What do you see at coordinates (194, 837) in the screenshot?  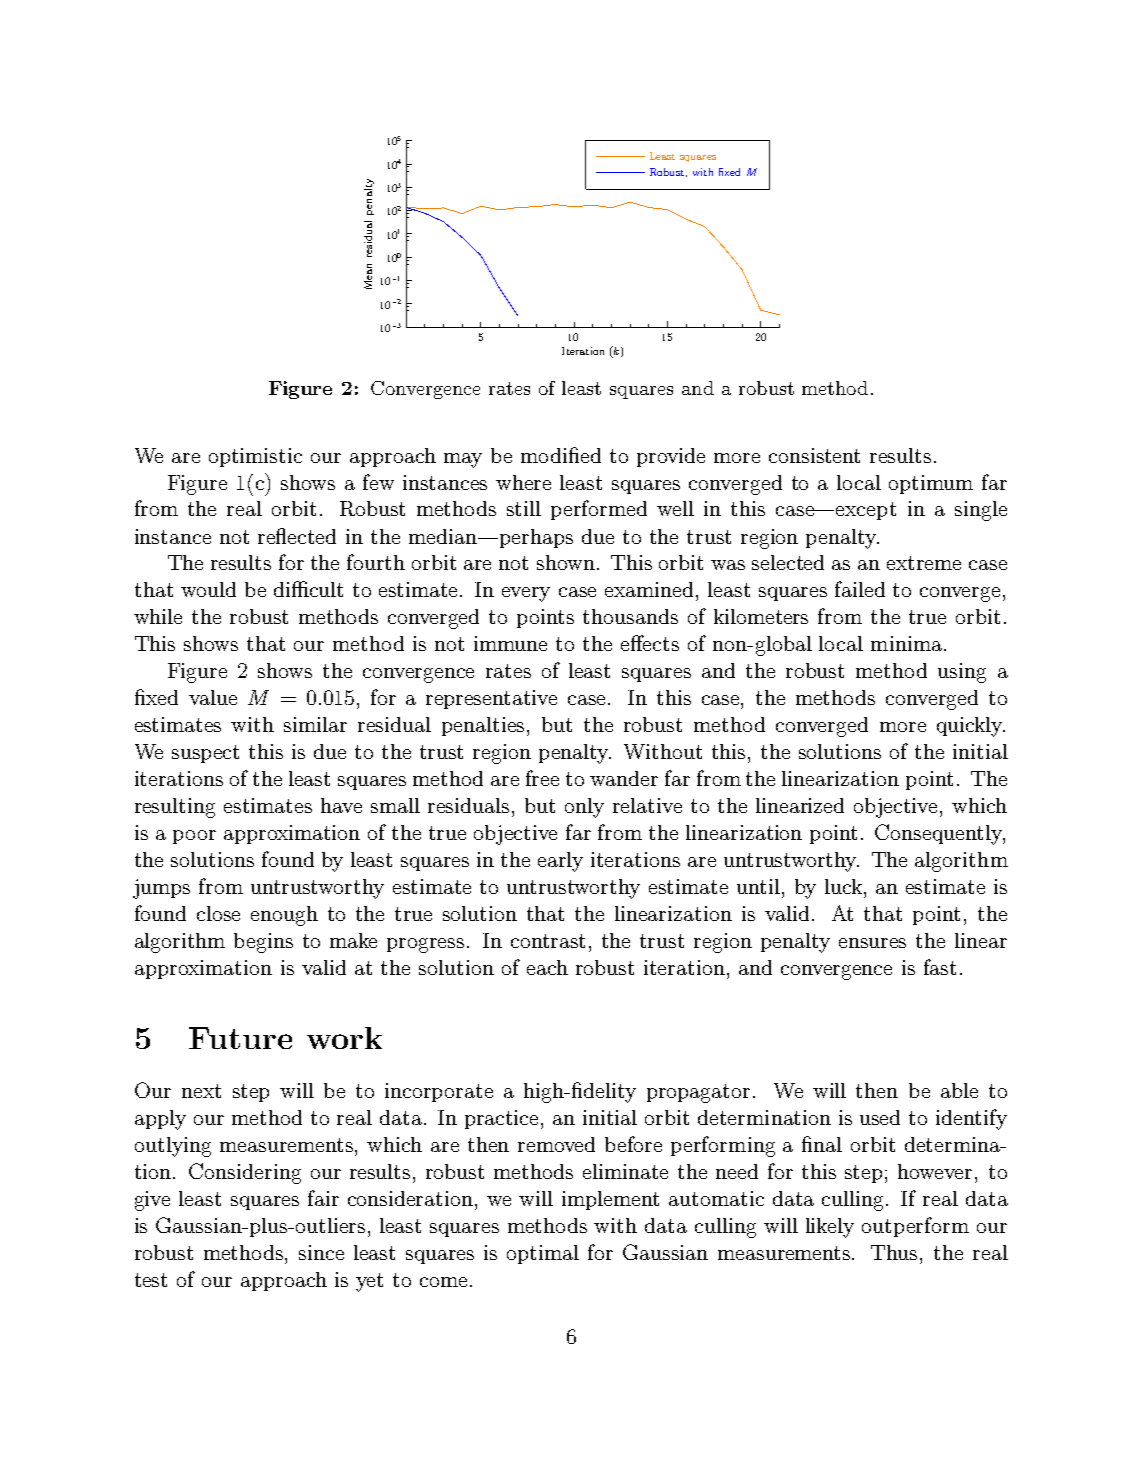 I see `poor` at bounding box center [194, 837].
